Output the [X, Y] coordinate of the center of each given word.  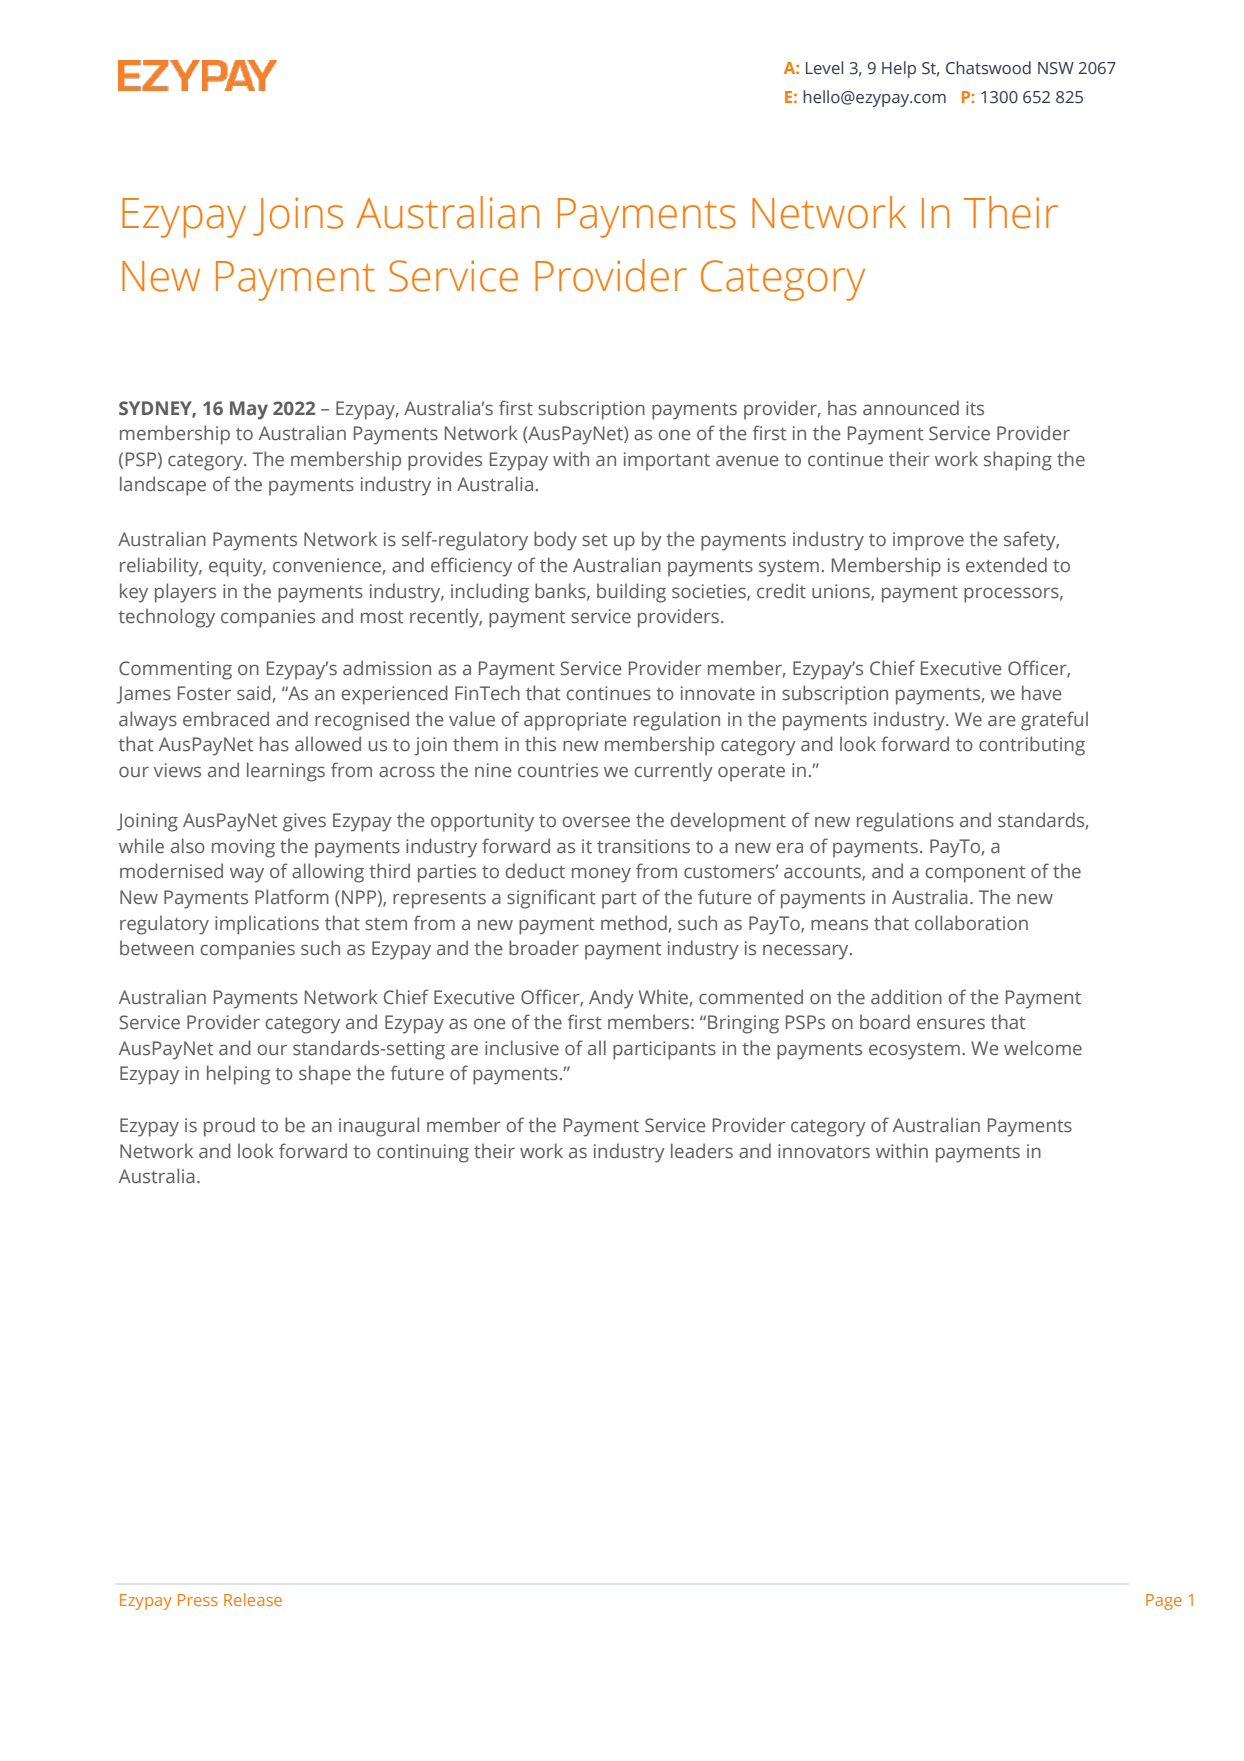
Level [824, 68]
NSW [1056, 68]
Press [198, 1600]
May [249, 410]
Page [1164, 1602]
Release [253, 1599]
